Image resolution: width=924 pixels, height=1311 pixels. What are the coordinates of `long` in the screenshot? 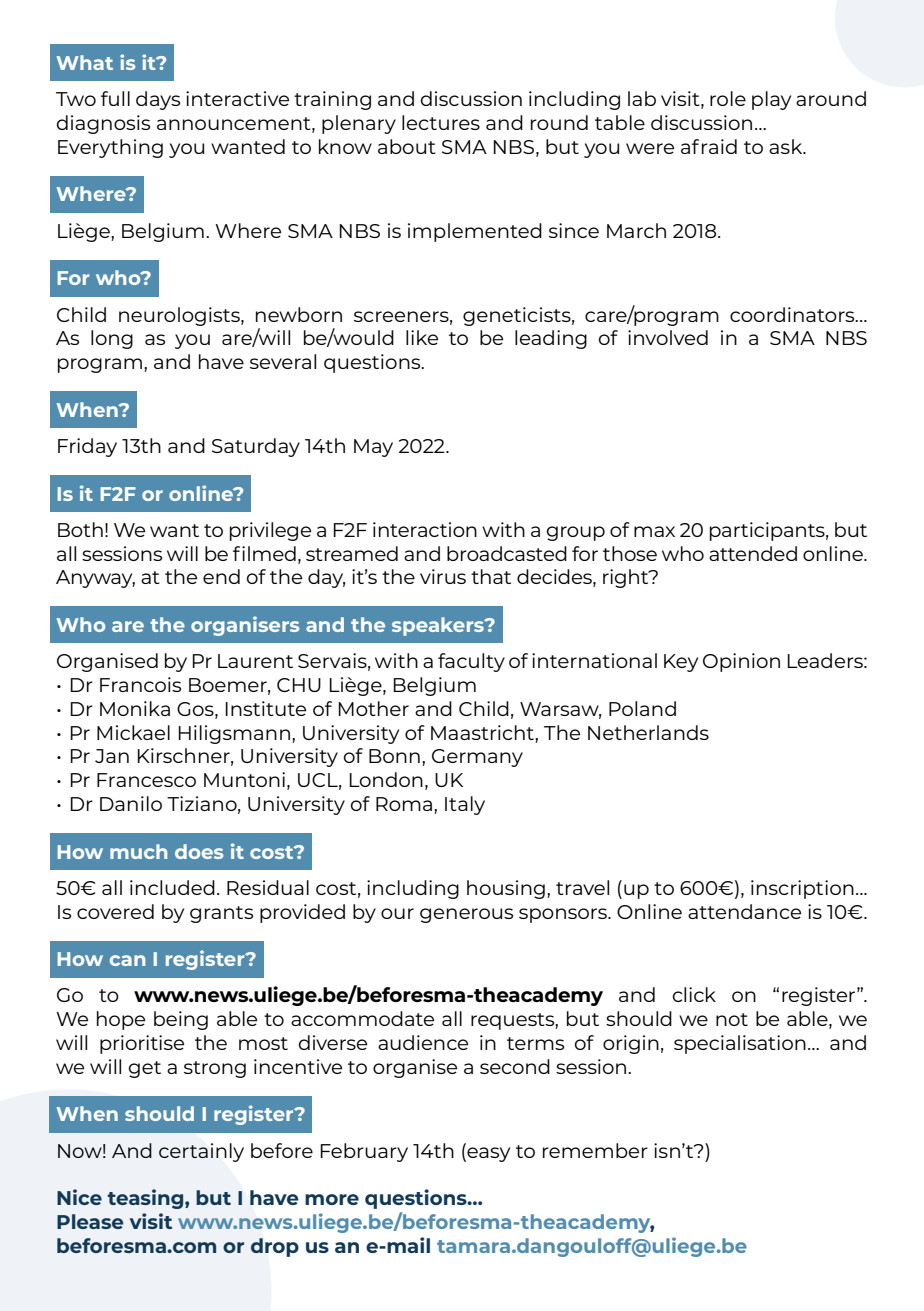 It's located at (112, 339).
